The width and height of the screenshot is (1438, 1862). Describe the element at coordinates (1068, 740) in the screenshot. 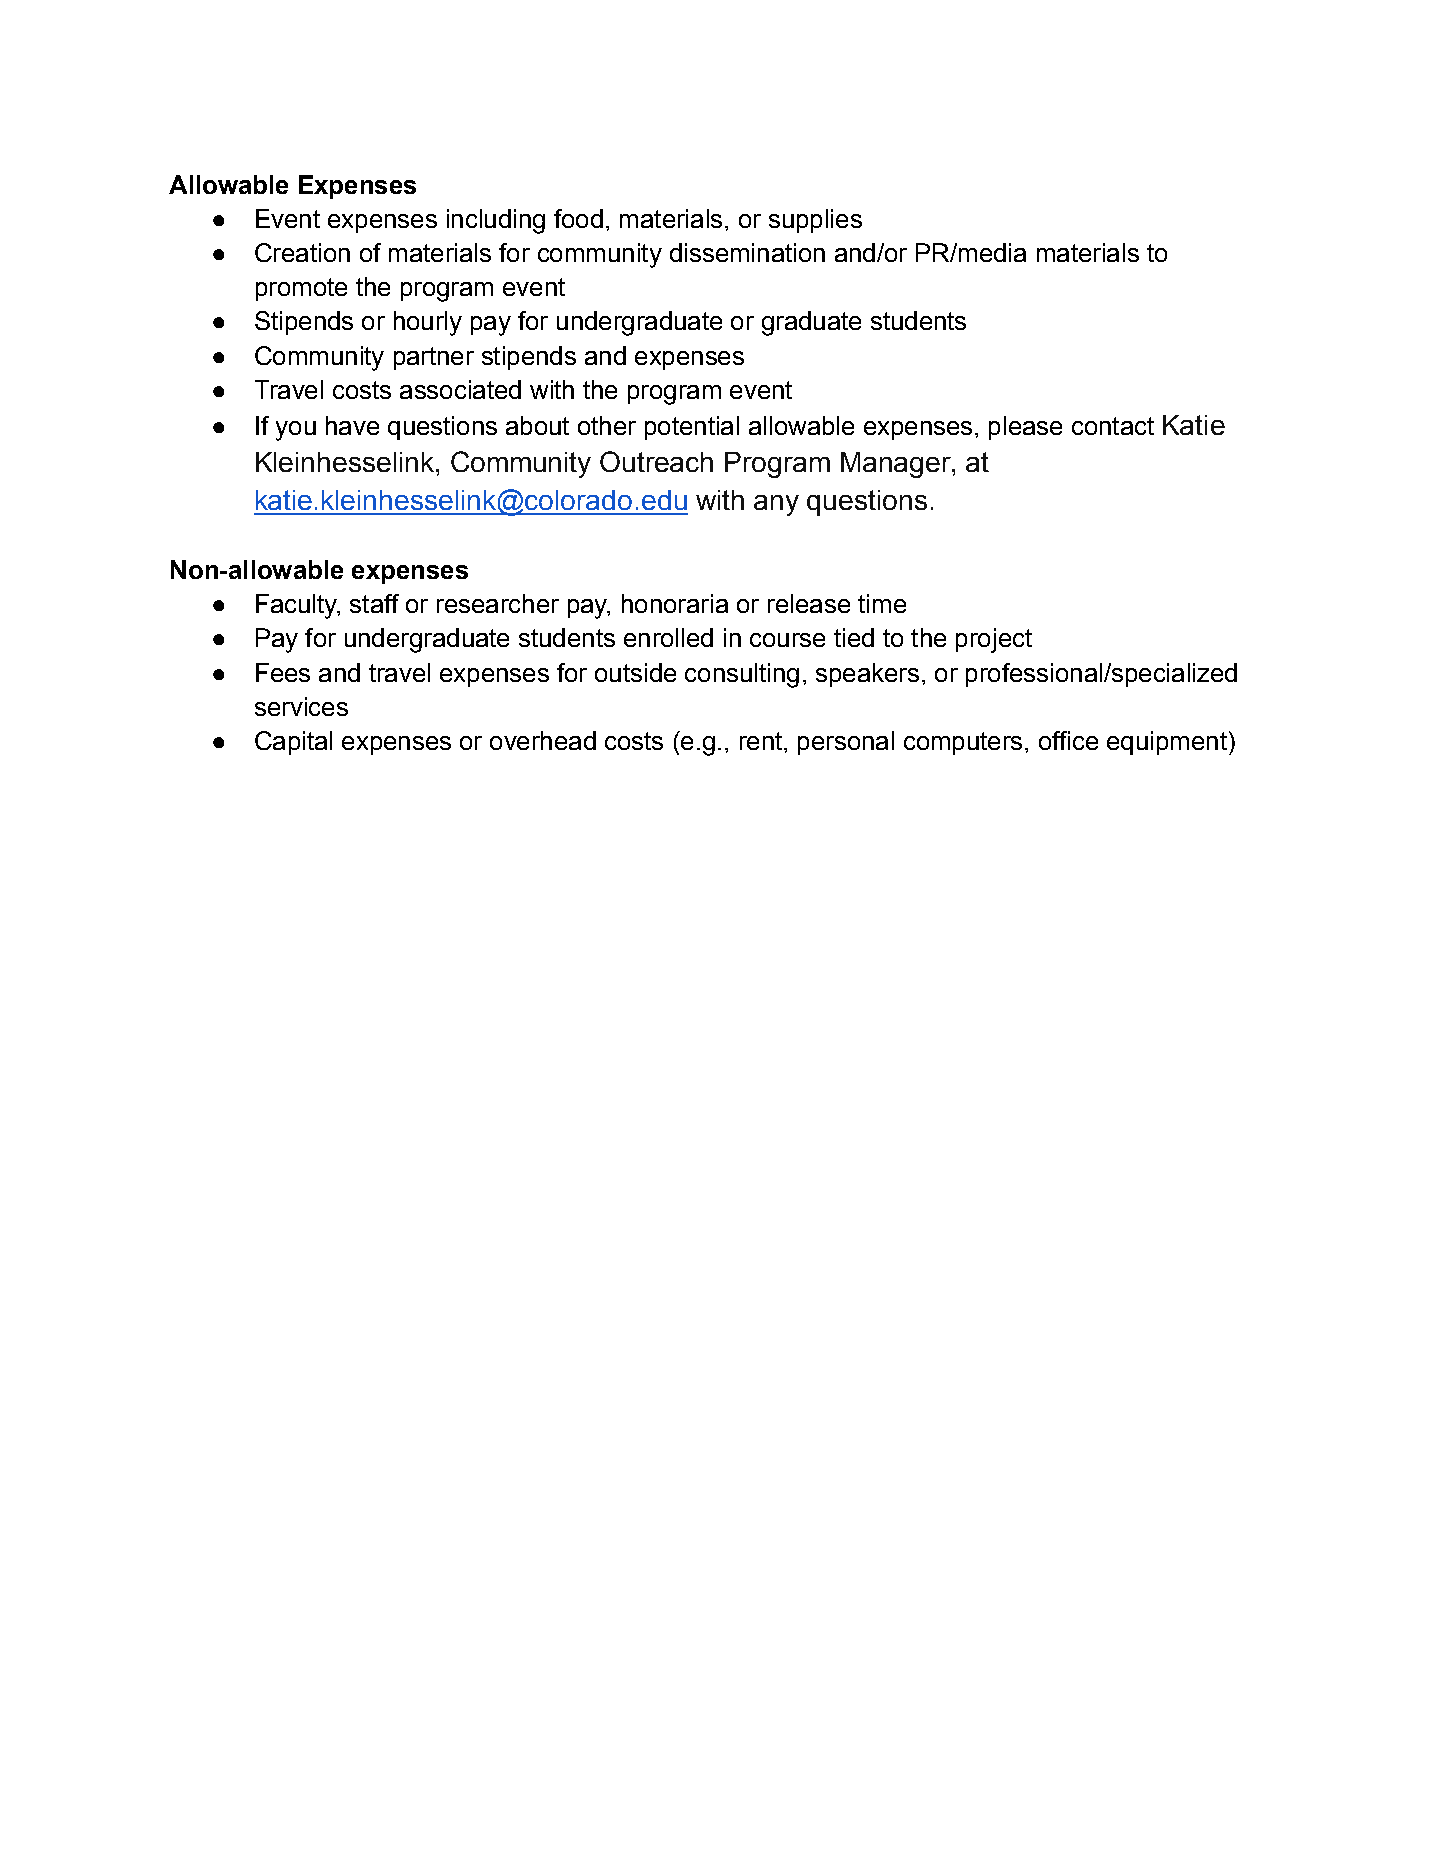

I see `office` at that location.
